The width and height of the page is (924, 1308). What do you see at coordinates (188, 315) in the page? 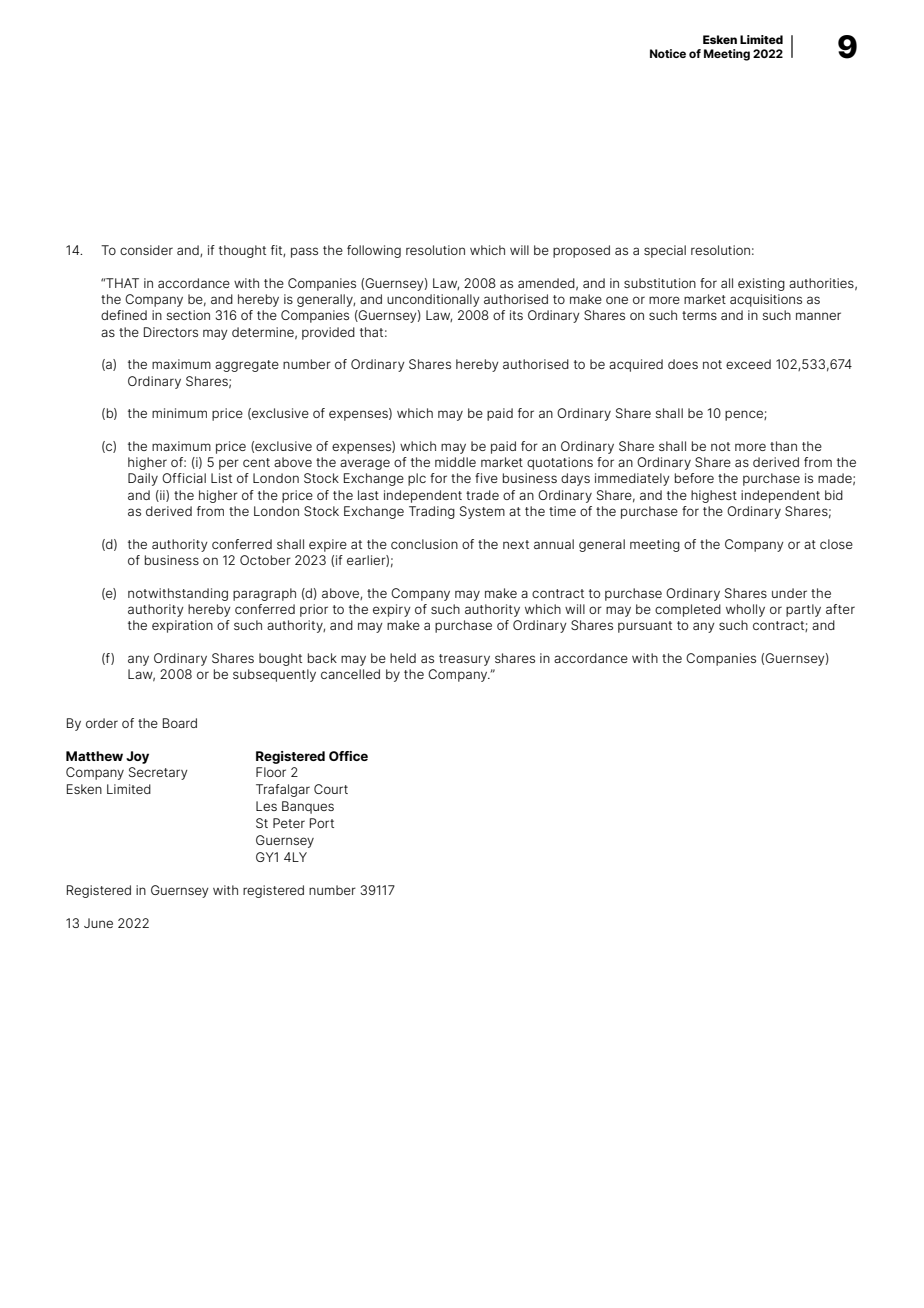
I see `section` at bounding box center [188, 315].
